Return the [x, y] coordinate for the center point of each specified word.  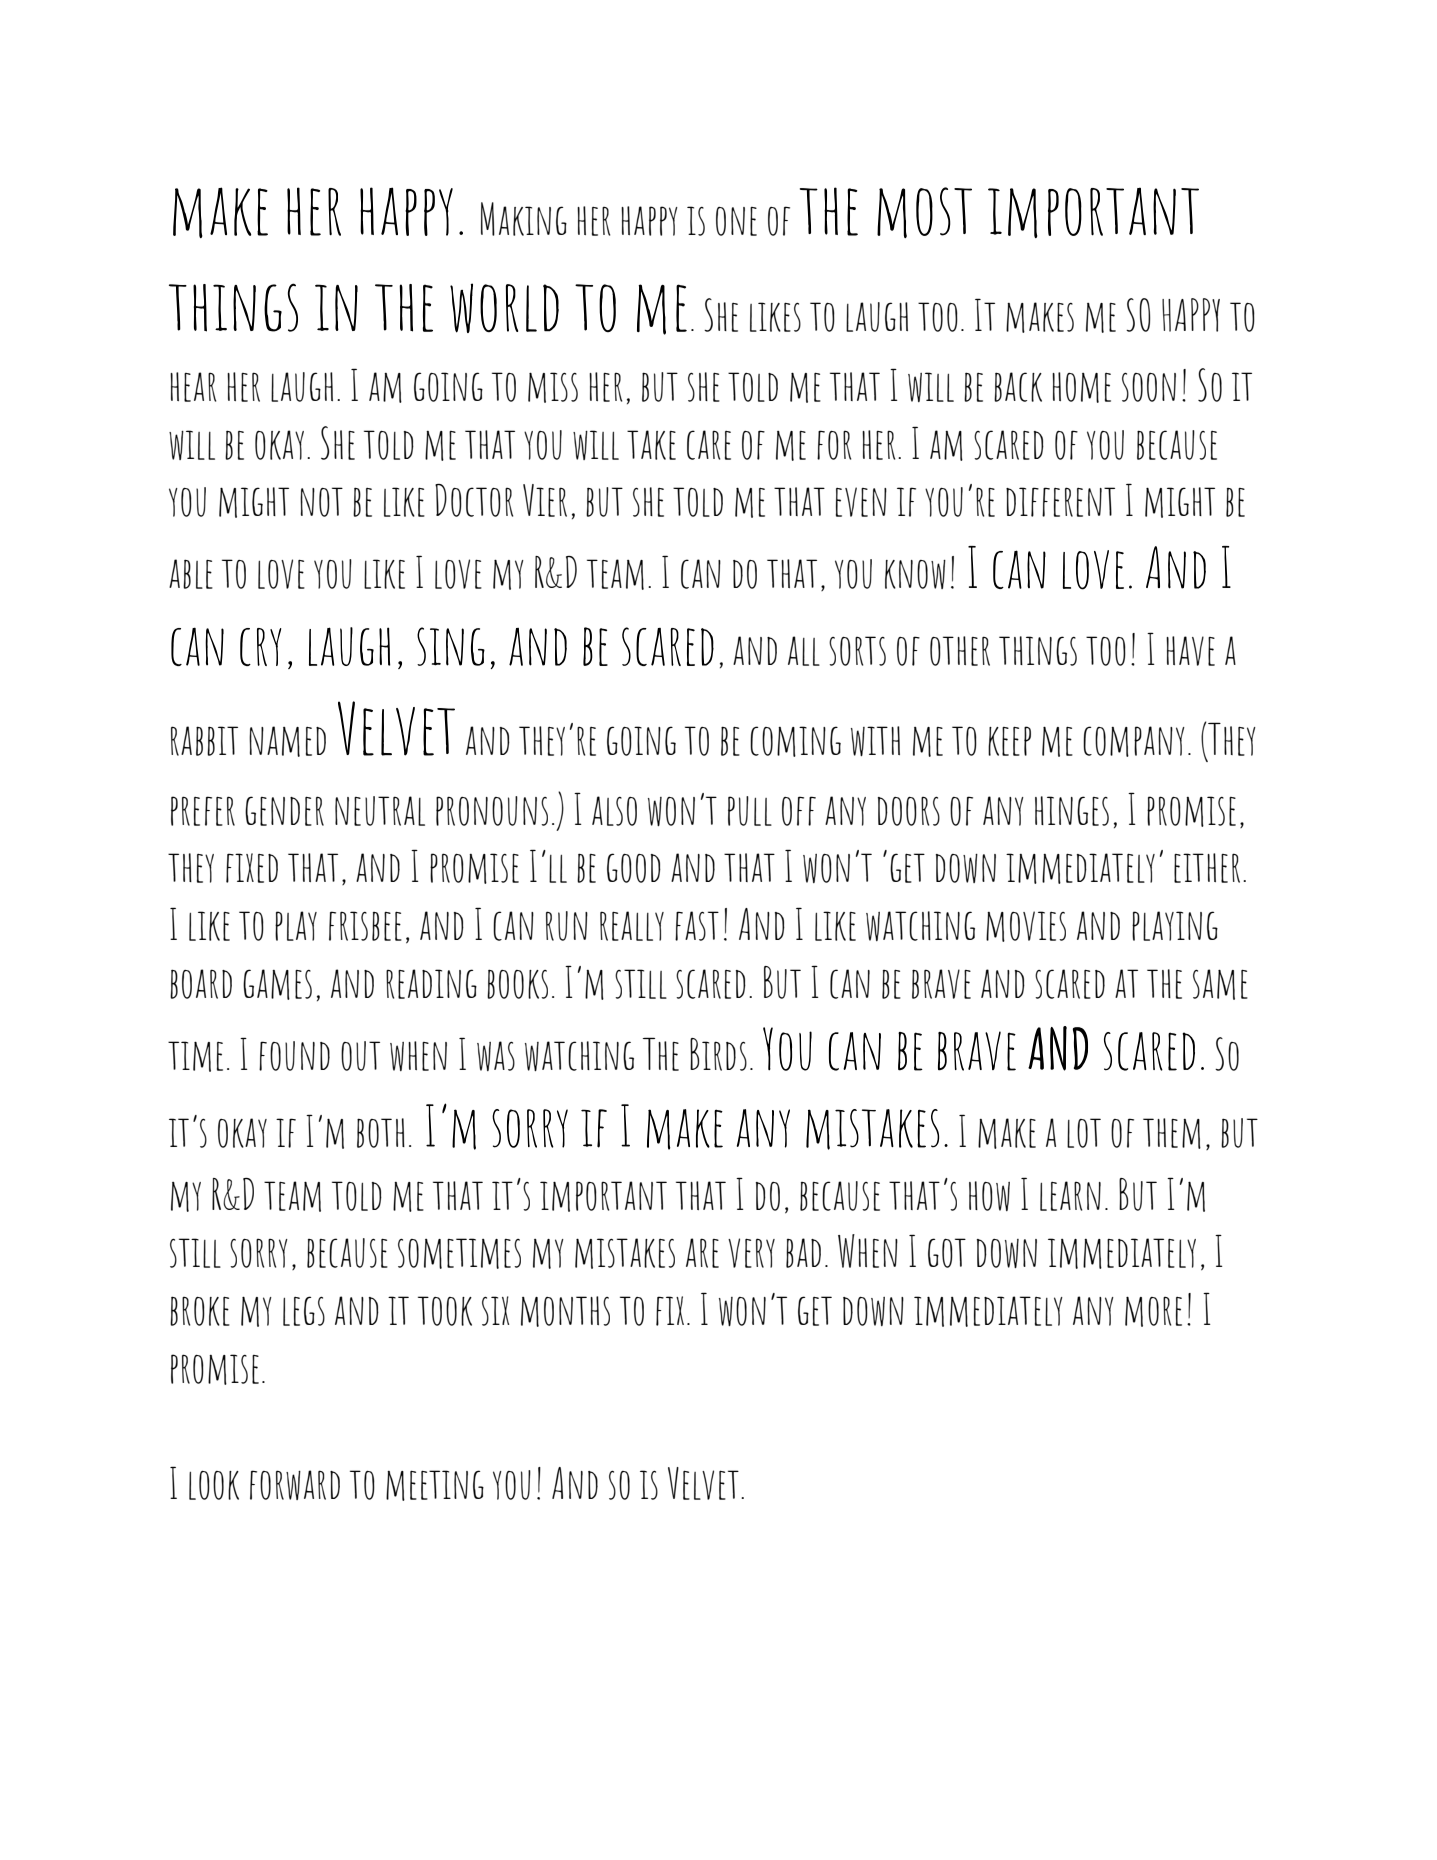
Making [524, 219]
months [565, 1311]
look [214, 1485]
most [924, 212]
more [1153, 1311]
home [1081, 387]
